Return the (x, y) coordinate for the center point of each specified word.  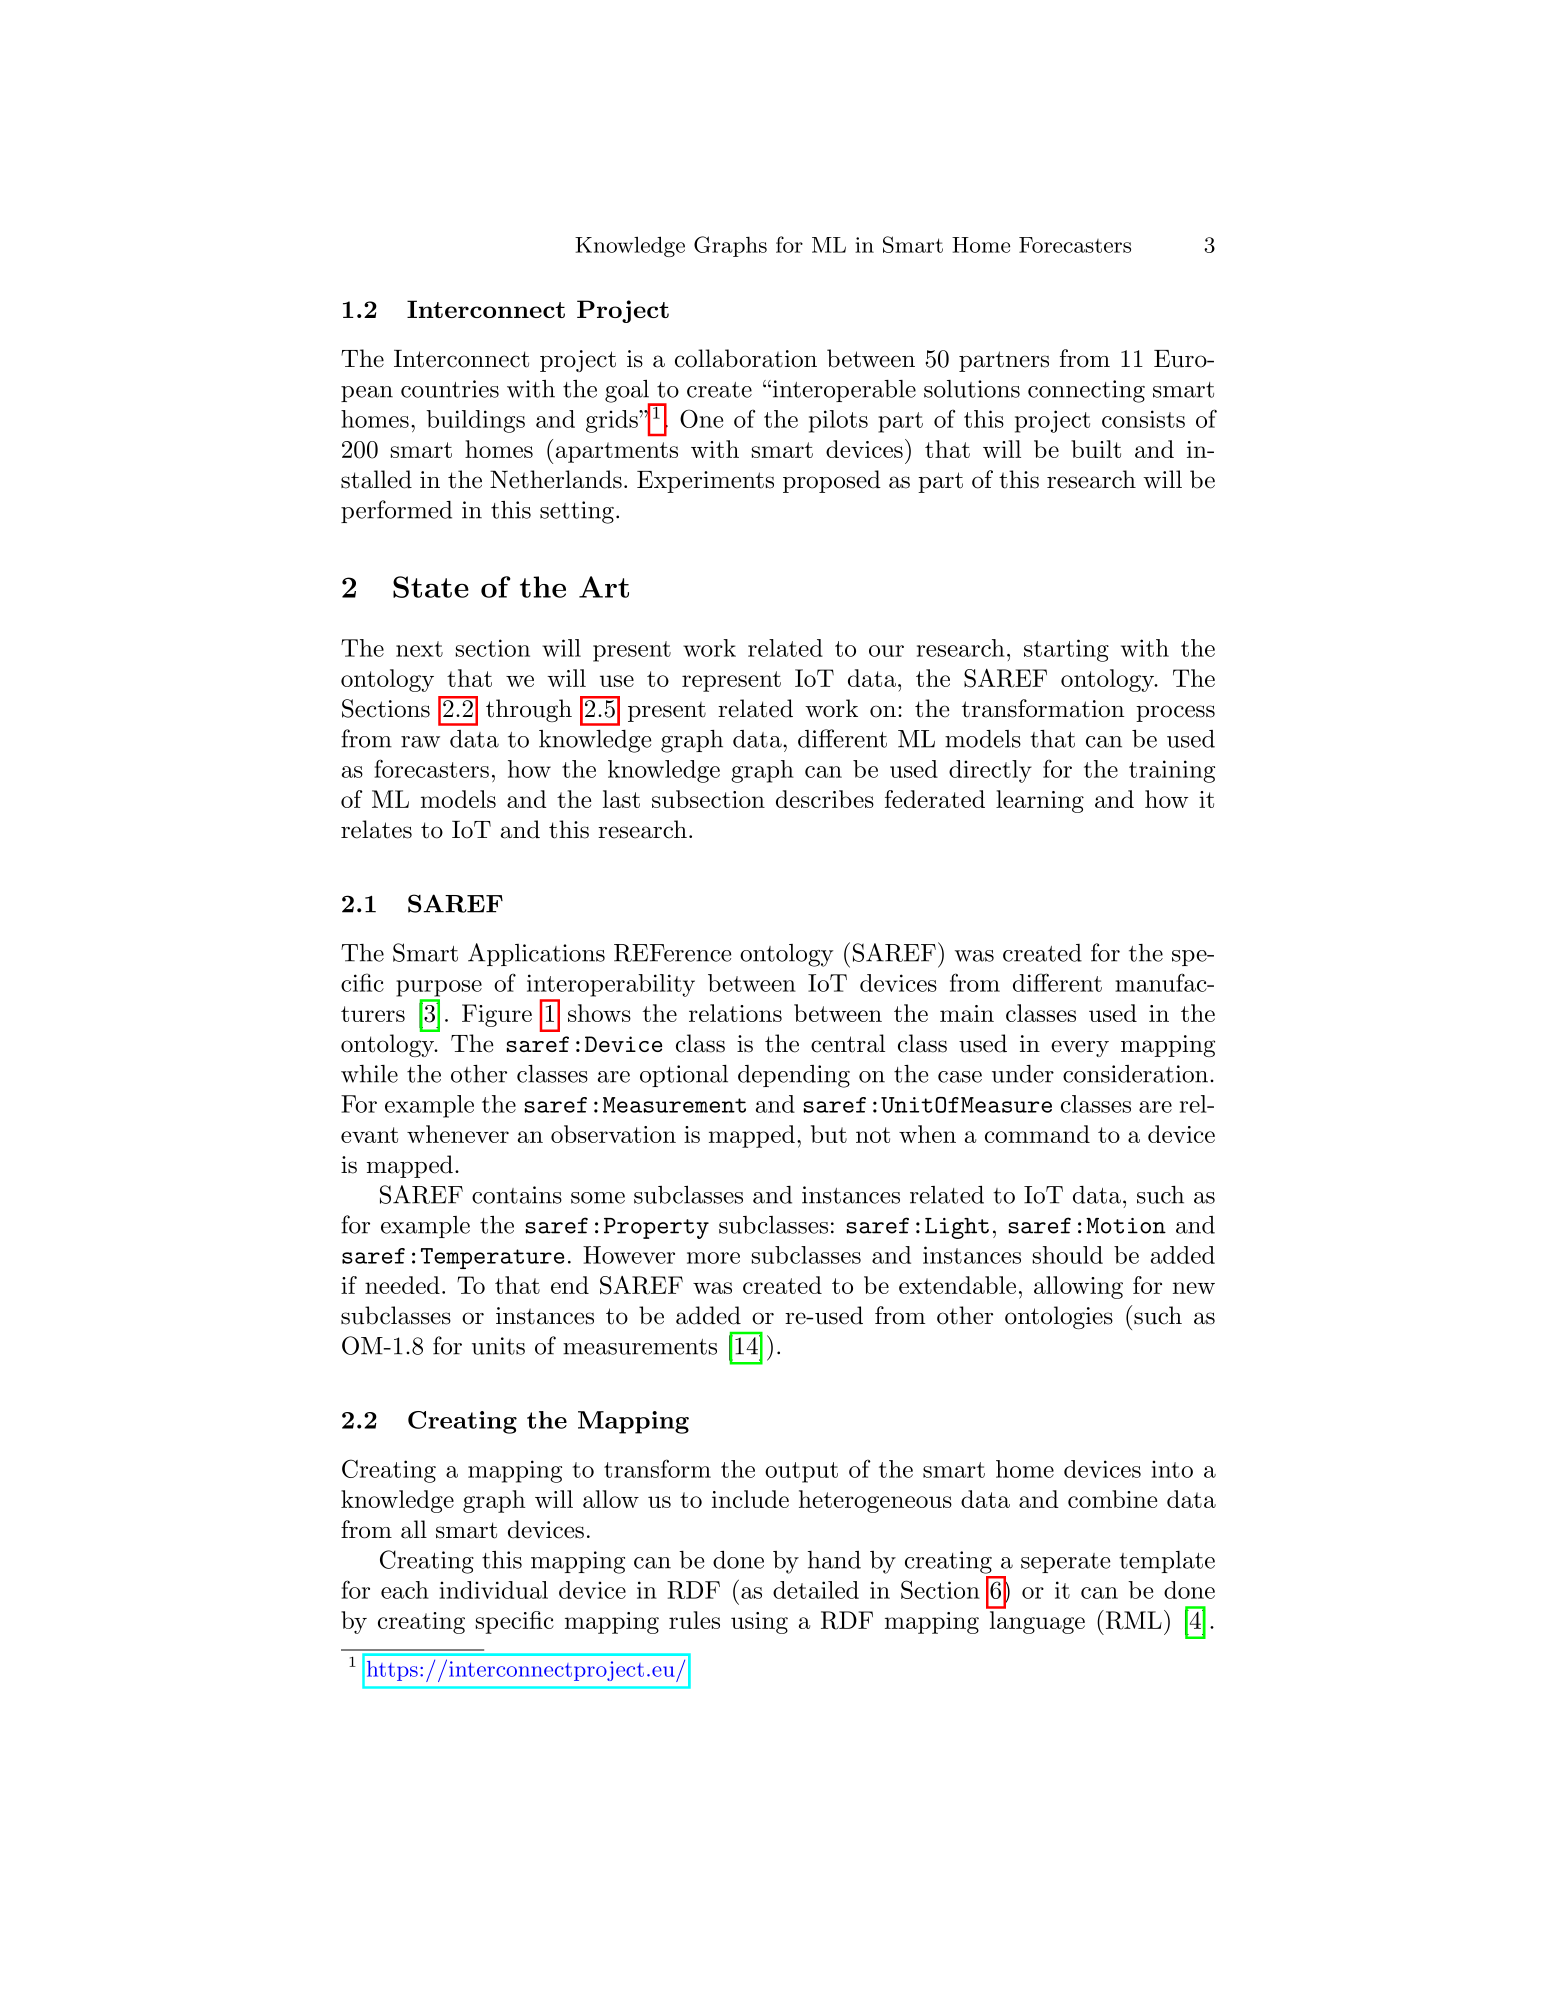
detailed (816, 1590)
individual (493, 1590)
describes (825, 799)
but (829, 1134)
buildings (475, 421)
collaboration (746, 358)
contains (517, 1195)
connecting (1086, 391)
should (1068, 1255)
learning (1040, 801)
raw (420, 742)
